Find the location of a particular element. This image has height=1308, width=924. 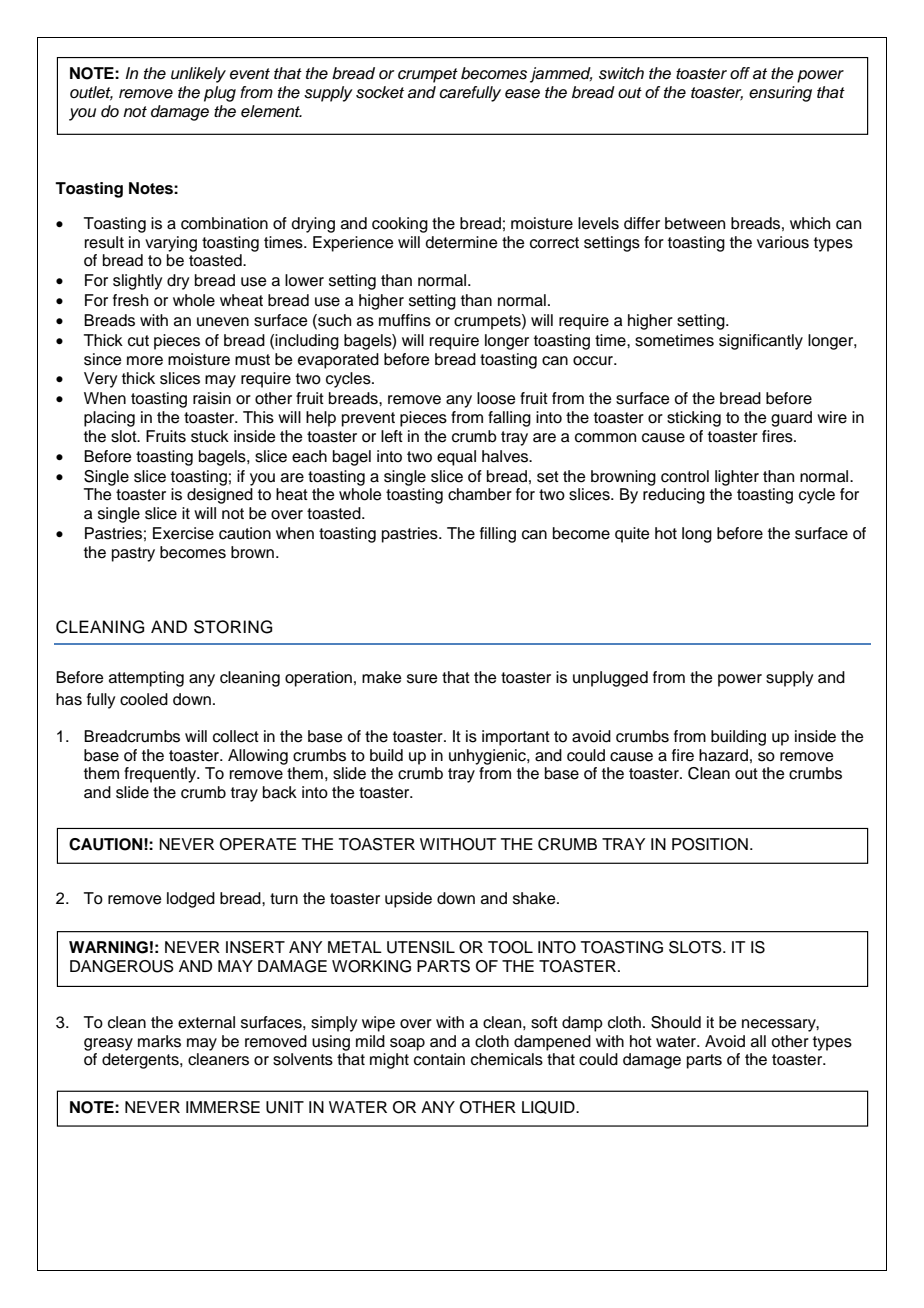

determine is located at coordinates (462, 242).
